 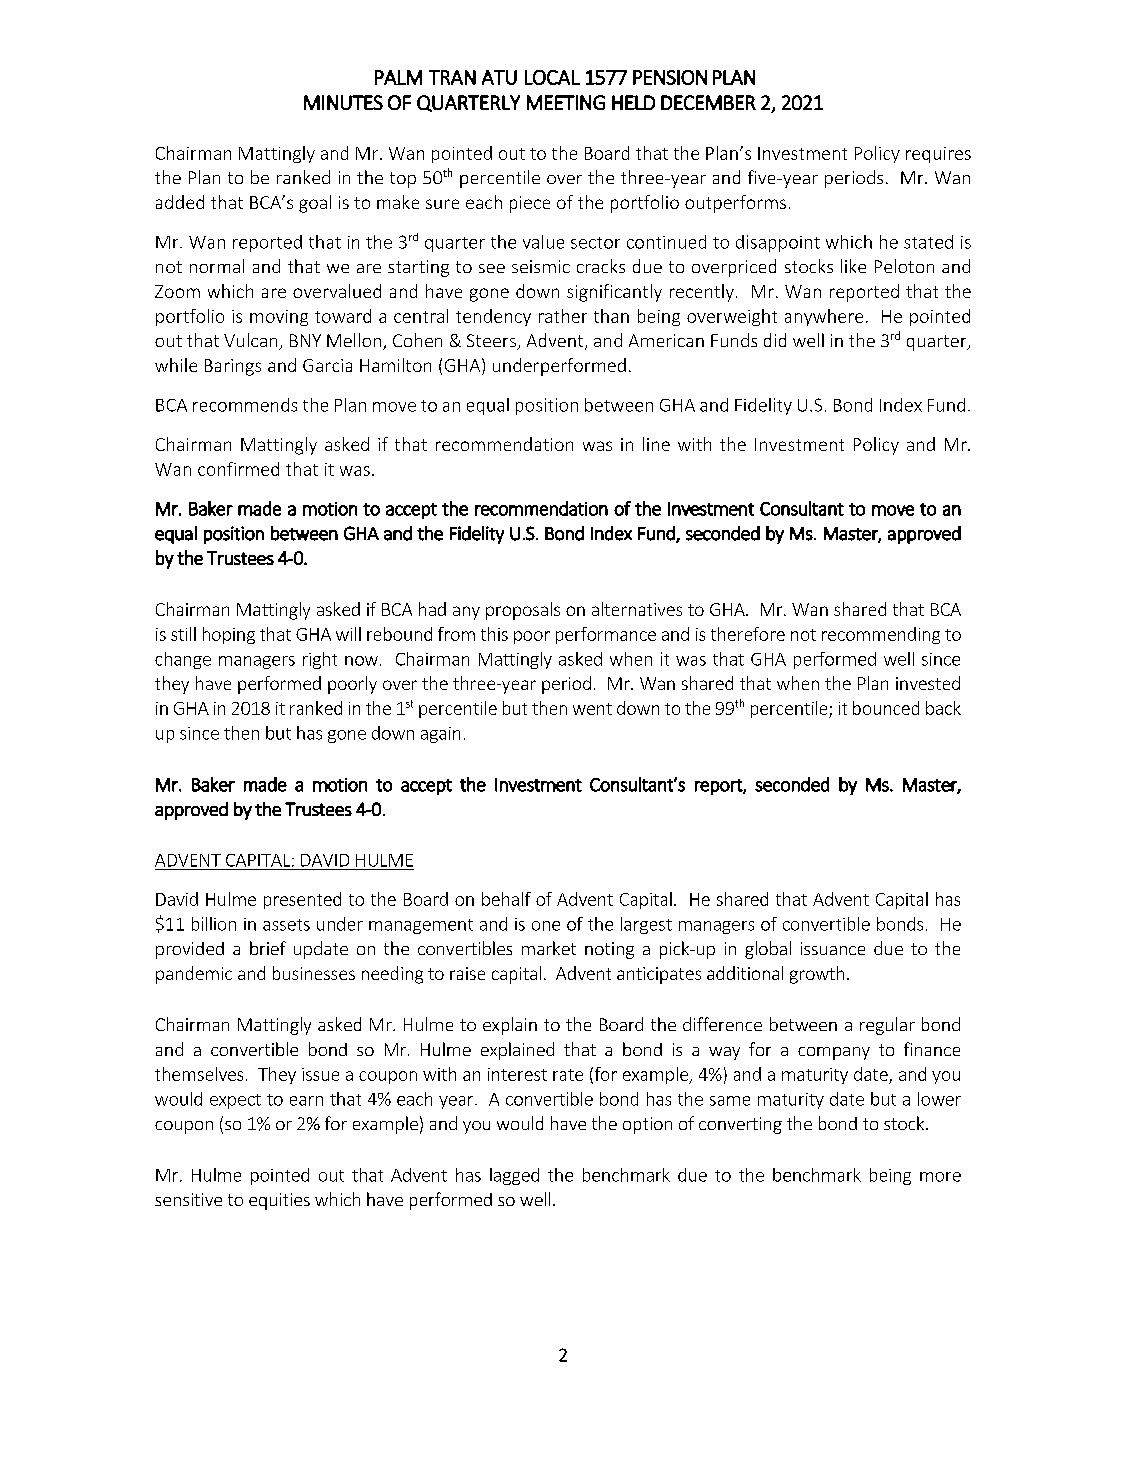 What do you see at coordinates (343, 102) in the document?
I see `MINUTES` at bounding box center [343, 102].
